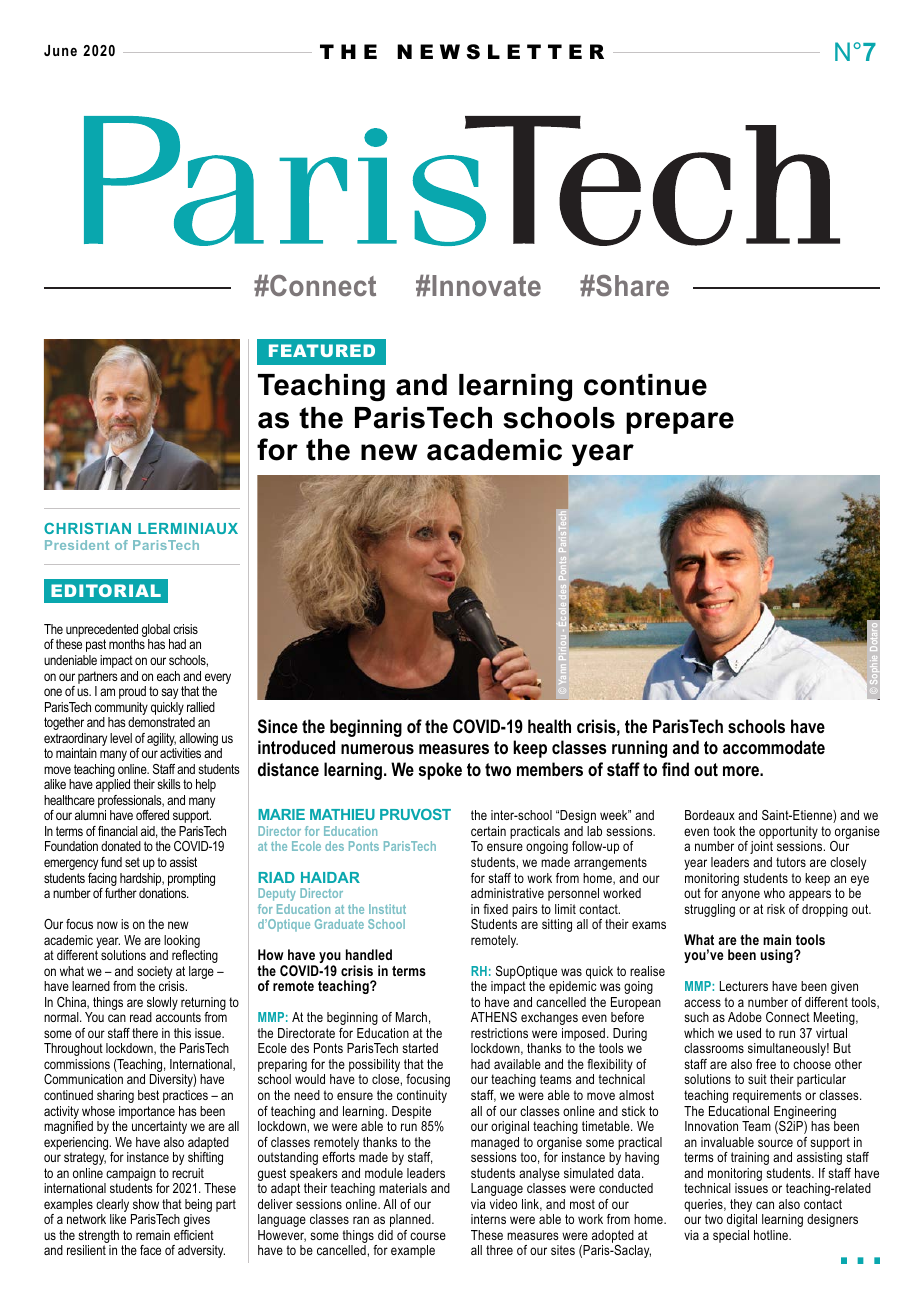  I want to click on risk, so click(776, 909).
